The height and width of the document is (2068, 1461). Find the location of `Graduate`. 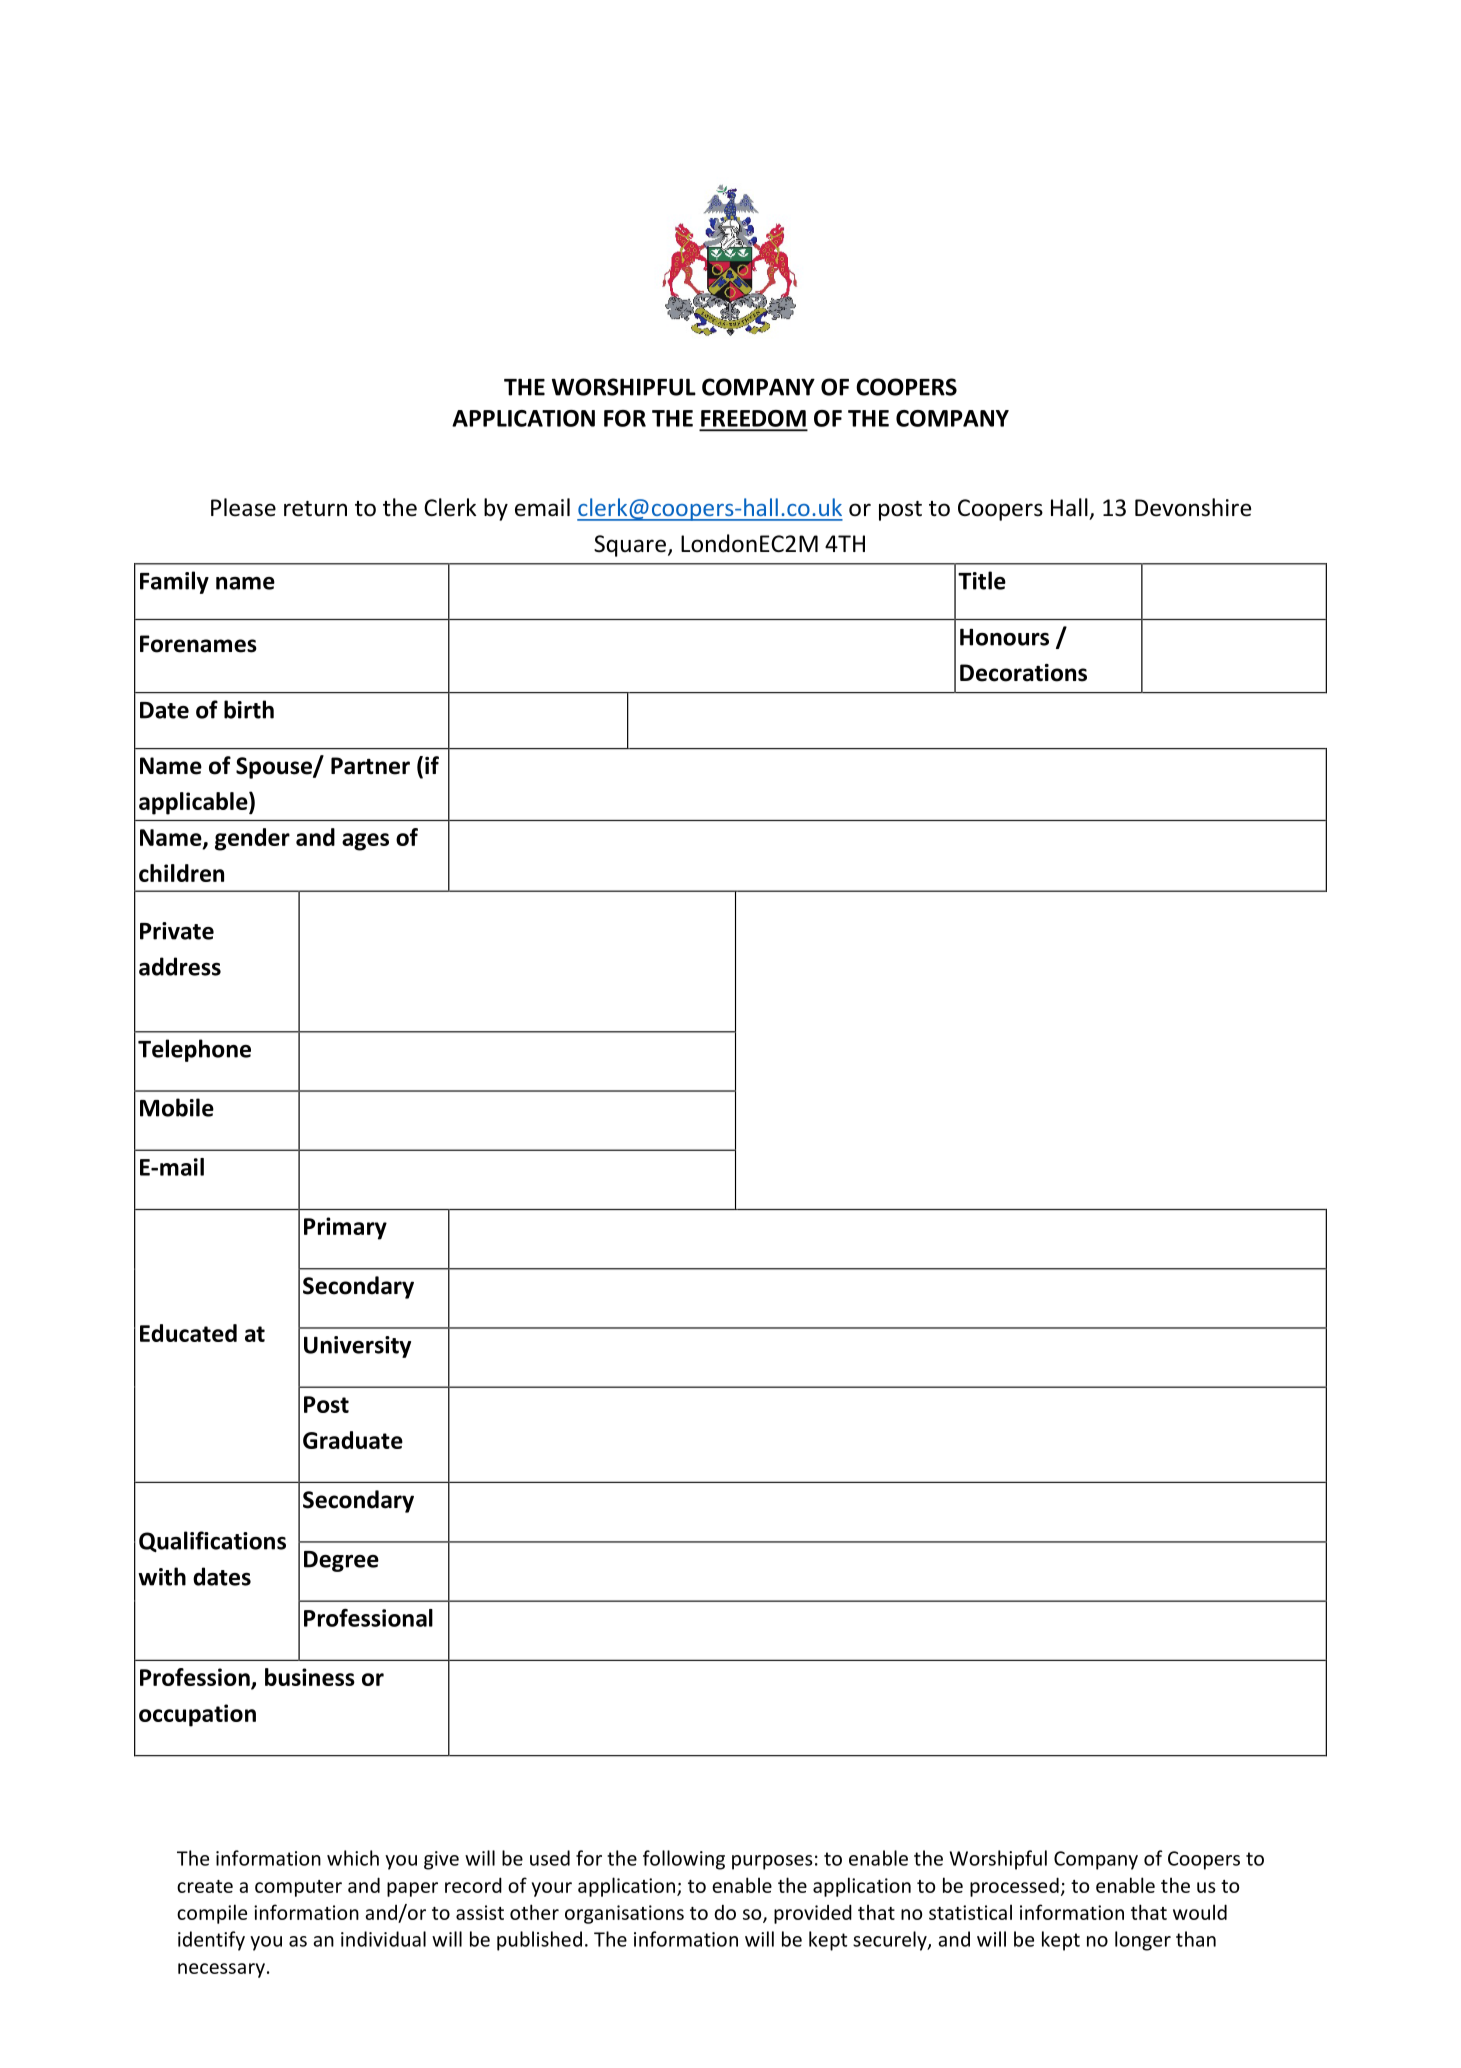

Graduate is located at coordinates (353, 1440).
